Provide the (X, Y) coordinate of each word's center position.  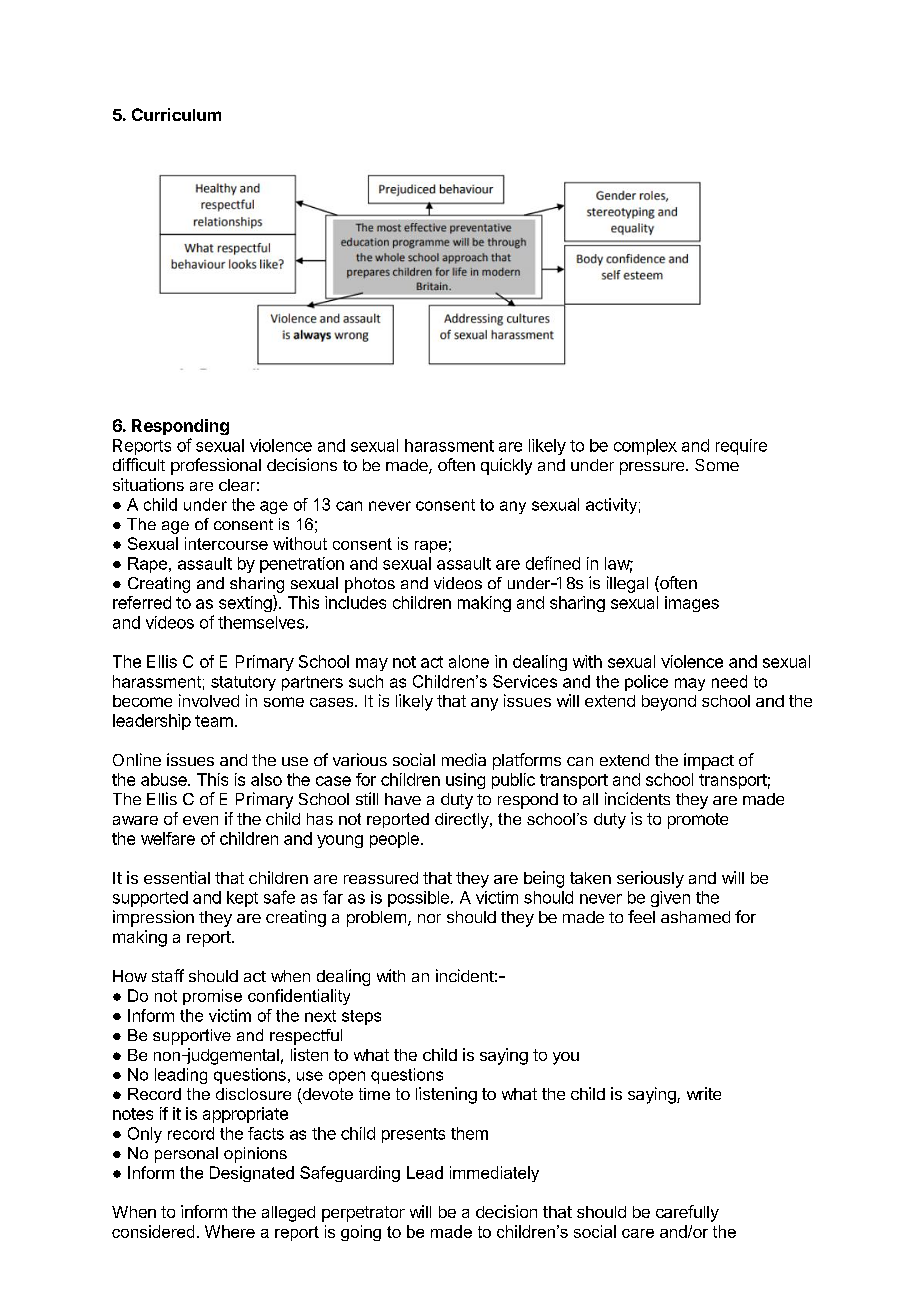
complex (645, 447)
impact (709, 761)
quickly (506, 466)
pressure (653, 468)
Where (230, 1231)
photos (370, 585)
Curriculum (176, 114)
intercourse (226, 543)
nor (429, 918)
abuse (165, 779)
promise (212, 997)
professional (216, 466)
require (741, 447)
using (465, 781)
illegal (627, 584)
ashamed (695, 917)
